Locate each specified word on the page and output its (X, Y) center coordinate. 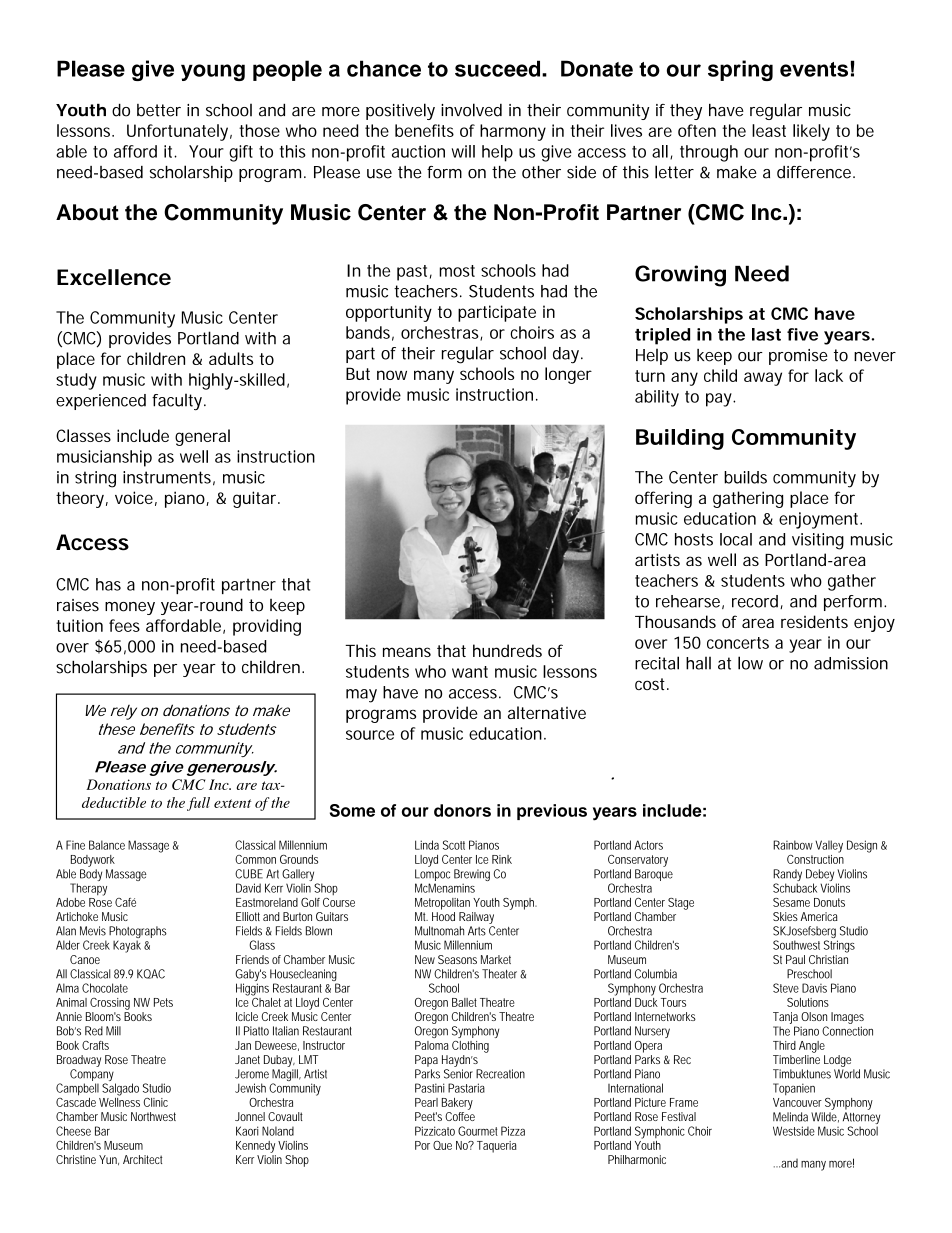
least (769, 130)
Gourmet (478, 1131)
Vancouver (797, 1102)
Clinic (156, 1102)
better (159, 110)
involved (471, 110)
